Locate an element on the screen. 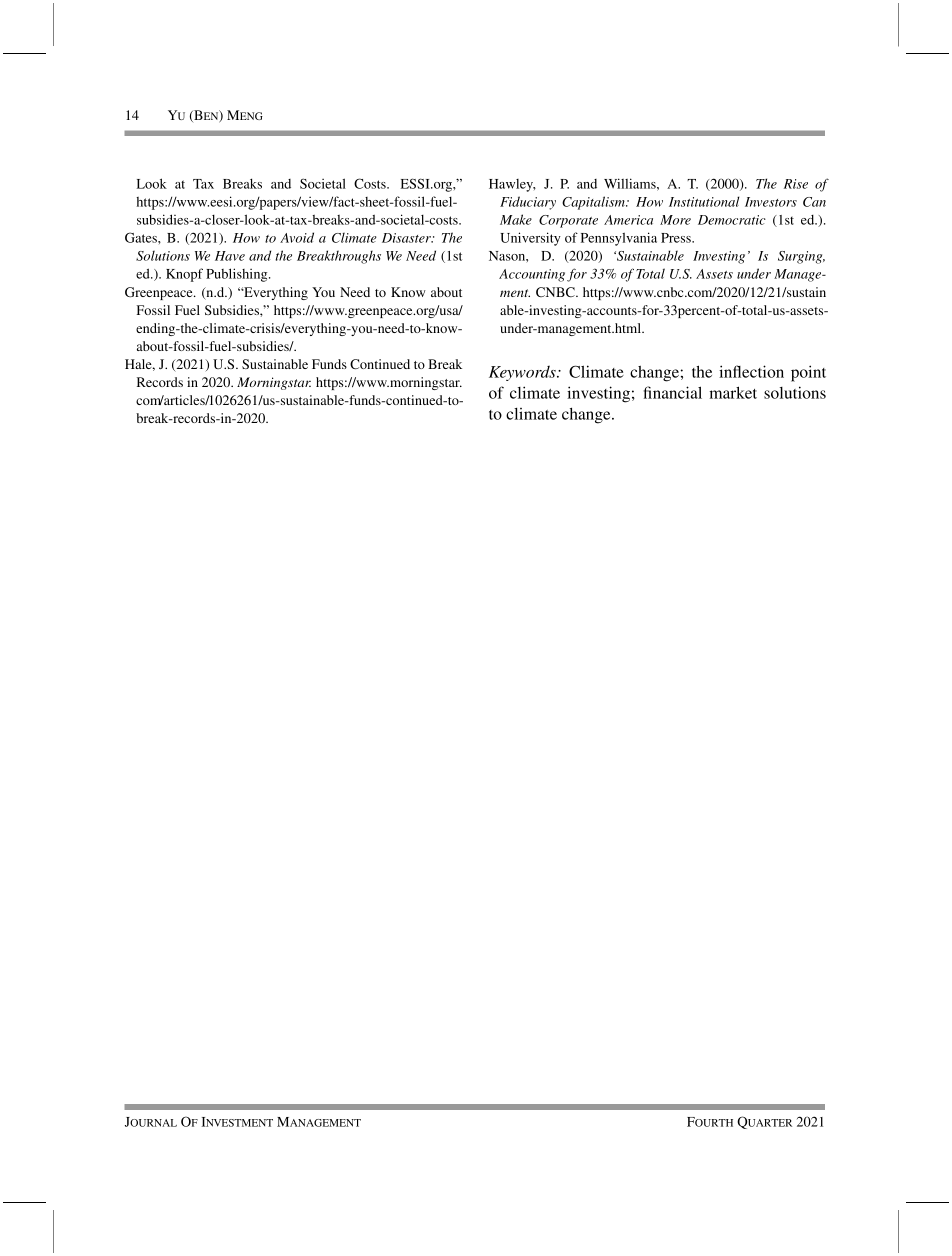 The height and width of the screenshot is (1256, 952). Rise is located at coordinates (796, 184).
